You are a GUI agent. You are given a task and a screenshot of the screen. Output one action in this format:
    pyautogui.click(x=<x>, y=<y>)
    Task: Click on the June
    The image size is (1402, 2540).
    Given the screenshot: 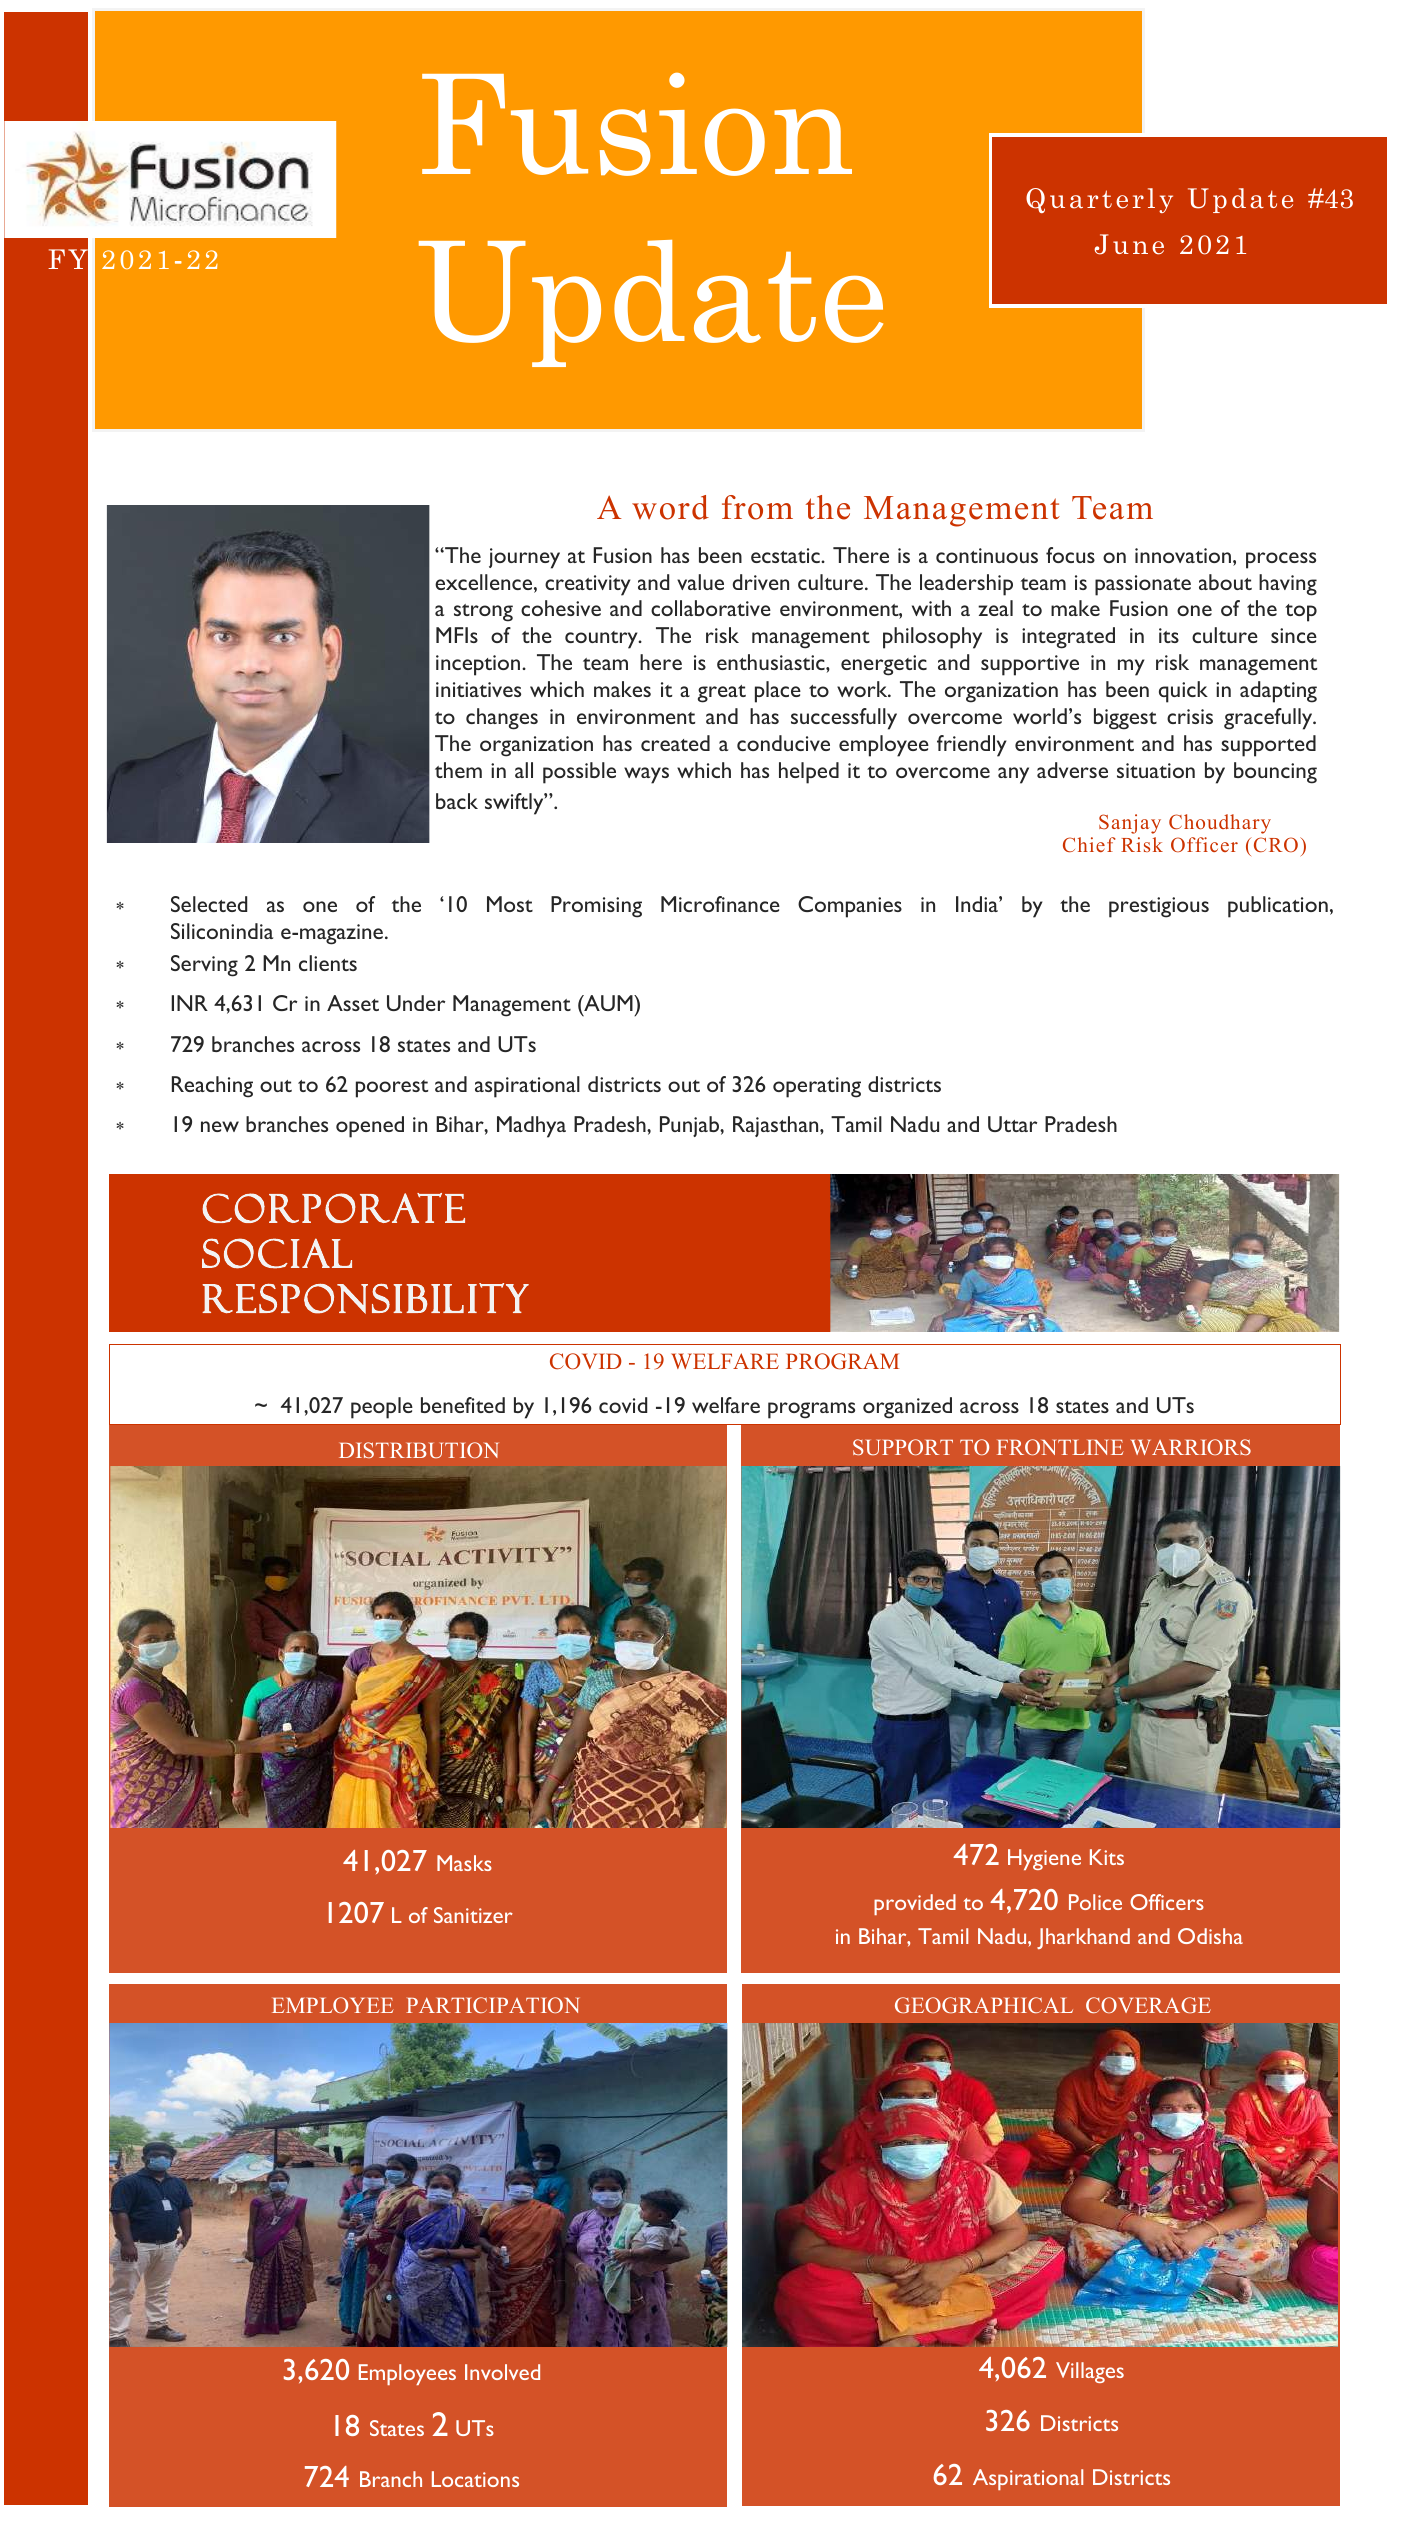 What is the action you would take?
    pyautogui.click(x=1129, y=244)
